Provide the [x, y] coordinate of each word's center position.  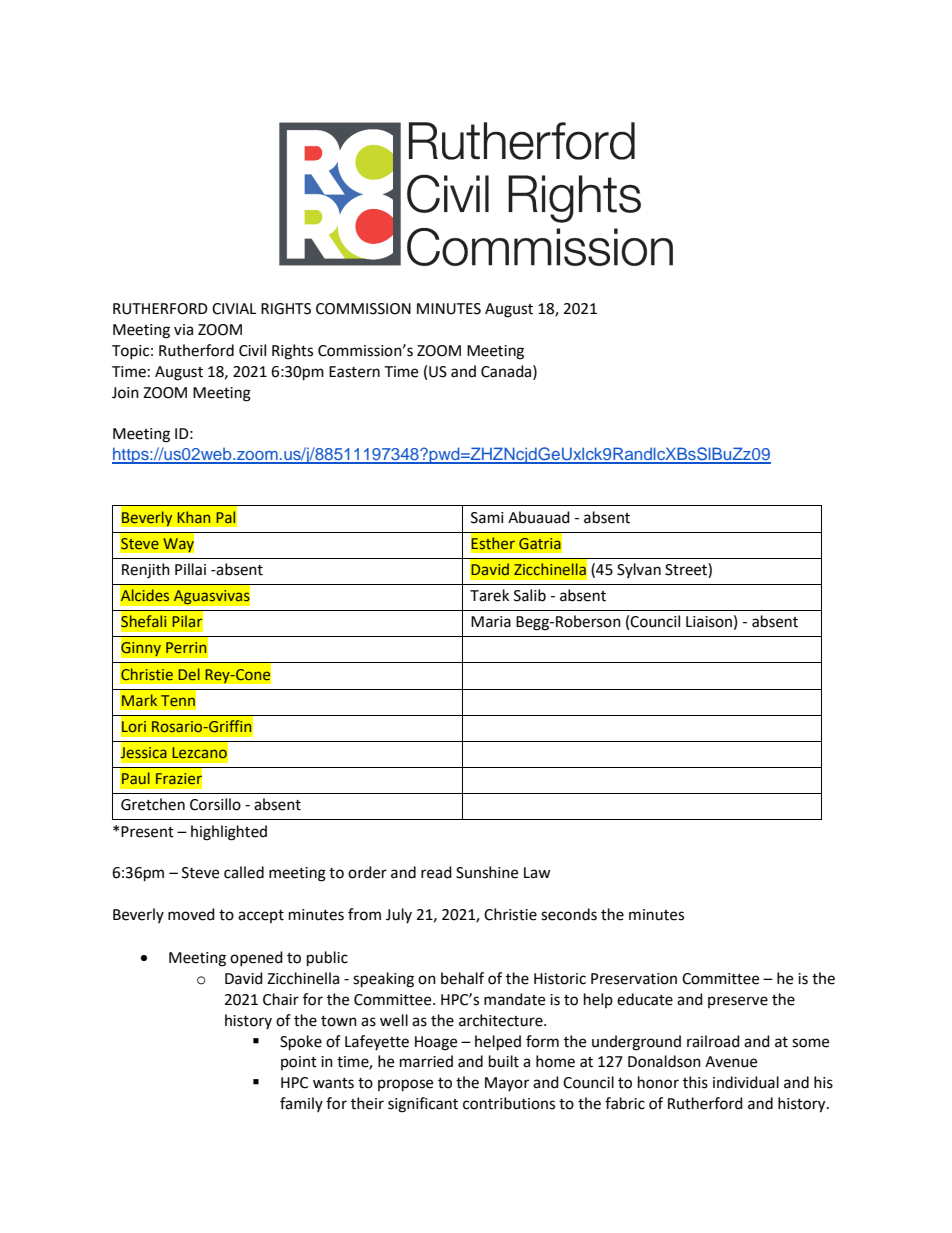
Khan [193, 517]
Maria [491, 622]
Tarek [489, 595]
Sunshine [487, 872]
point [299, 1063]
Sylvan [639, 570]
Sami [487, 518]
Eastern [354, 372]
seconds [569, 914]
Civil [252, 350]
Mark [139, 700]
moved [191, 914]
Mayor [507, 1084]
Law [537, 873]
